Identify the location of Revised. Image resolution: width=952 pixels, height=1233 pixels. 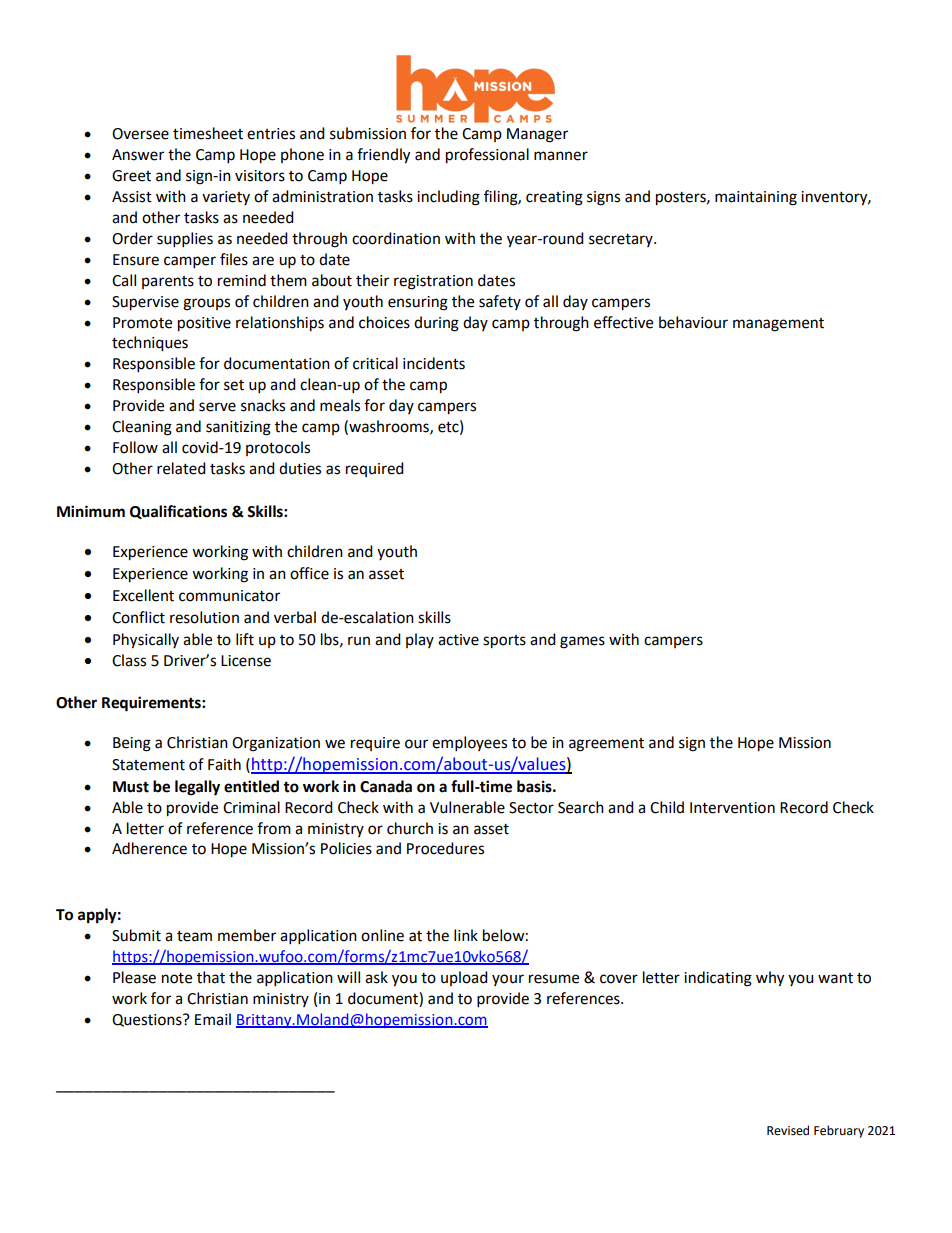
(788, 1130).
